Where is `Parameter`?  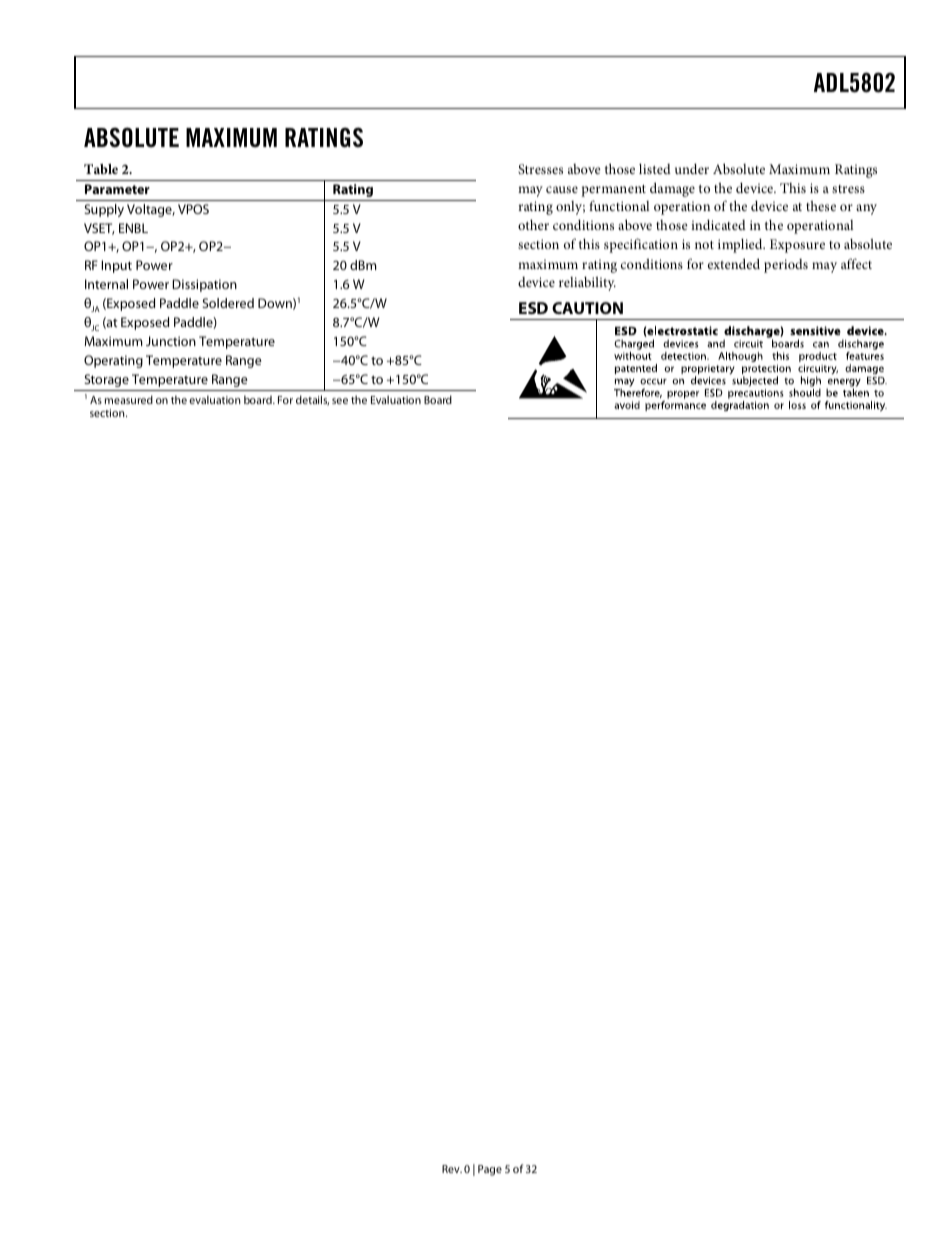 Parameter is located at coordinates (117, 189).
